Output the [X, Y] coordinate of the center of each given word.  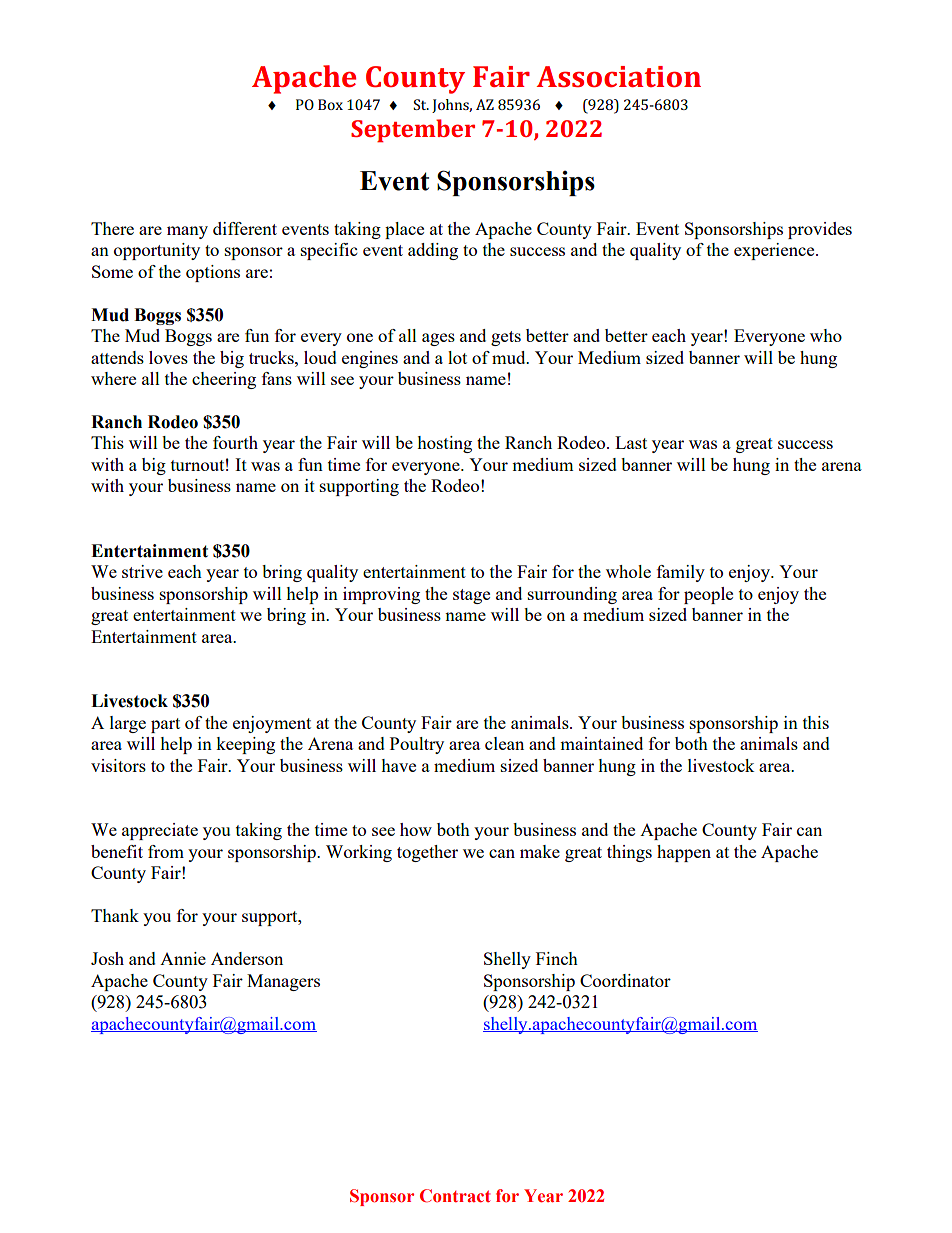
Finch [557, 958]
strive [142, 571]
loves [168, 357]
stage [471, 596]
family [681, 573]
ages [438, 339]
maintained [601, 743]
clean [504, 743]
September [413, 131]
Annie [183, 958]
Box [330, 104]
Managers [283, 982]
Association [618, 76]
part [165, 725]
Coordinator [625, 980]
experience [775, 251]
